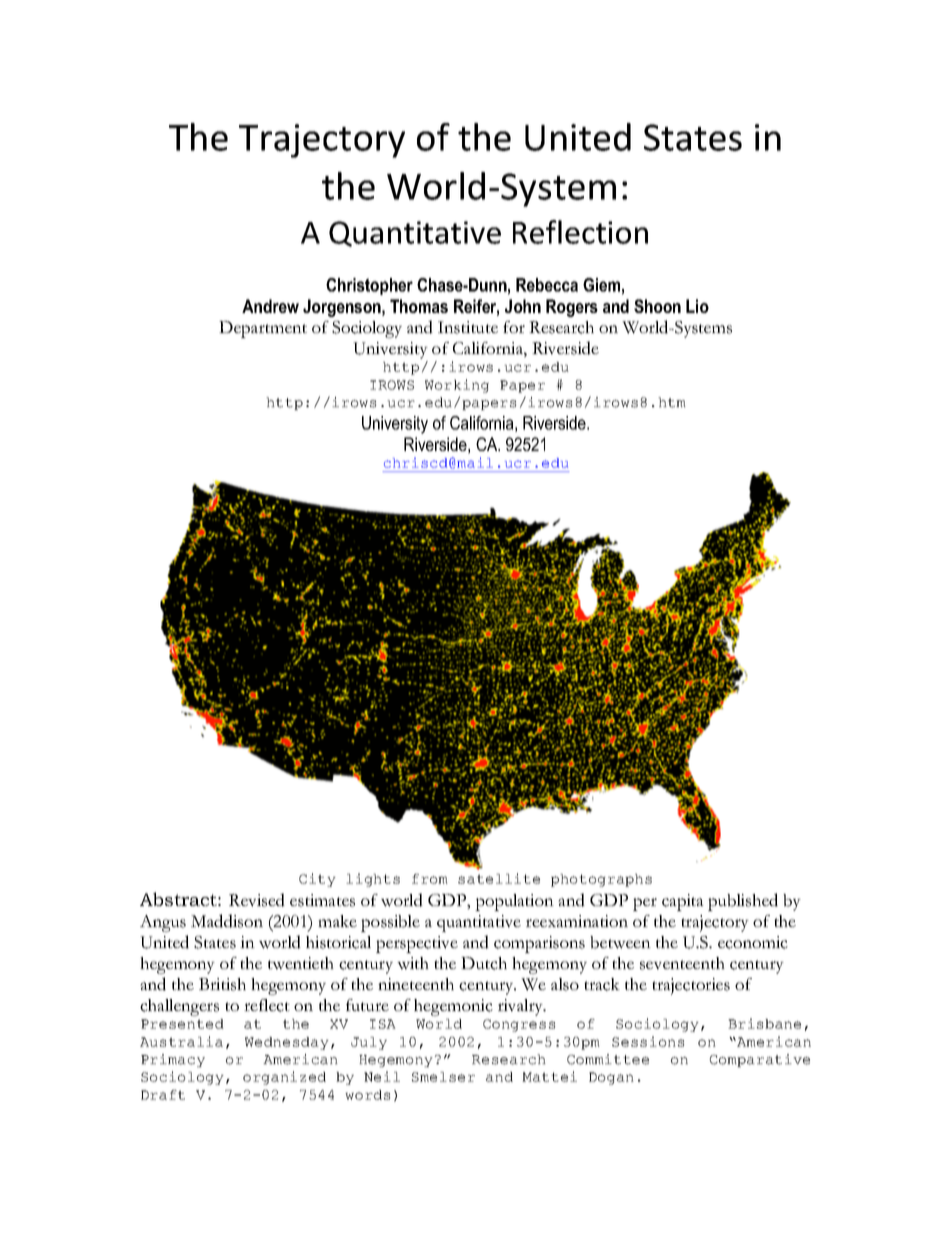  What do you see at coordinates (499, 878) in the screenshot?
I see `satellite` at bounding box center [499, 878].
